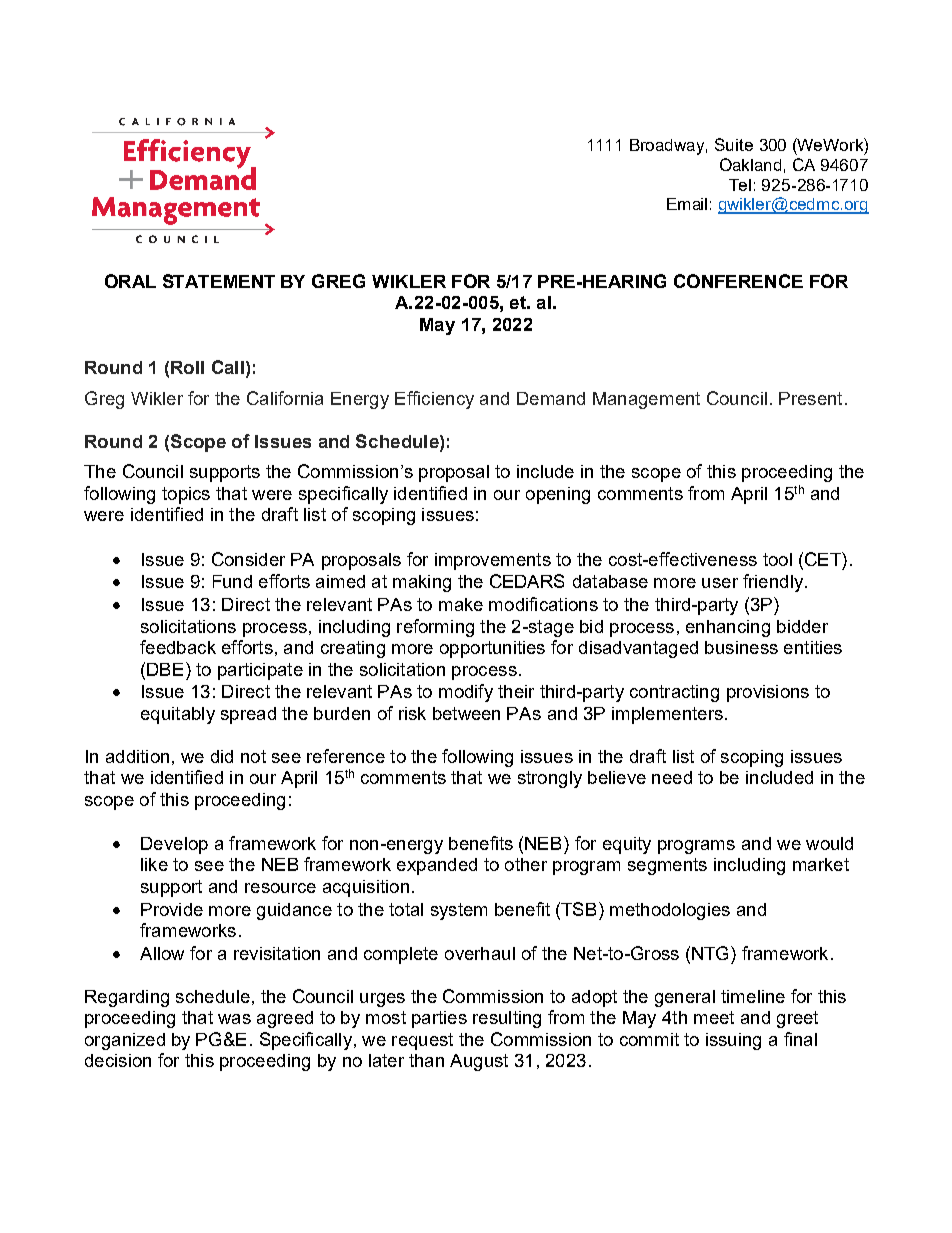 This screenshot has width=952, height=1233. Describe the element at coordinates (466, 713) in the screenshot. I see `between` at that location.
